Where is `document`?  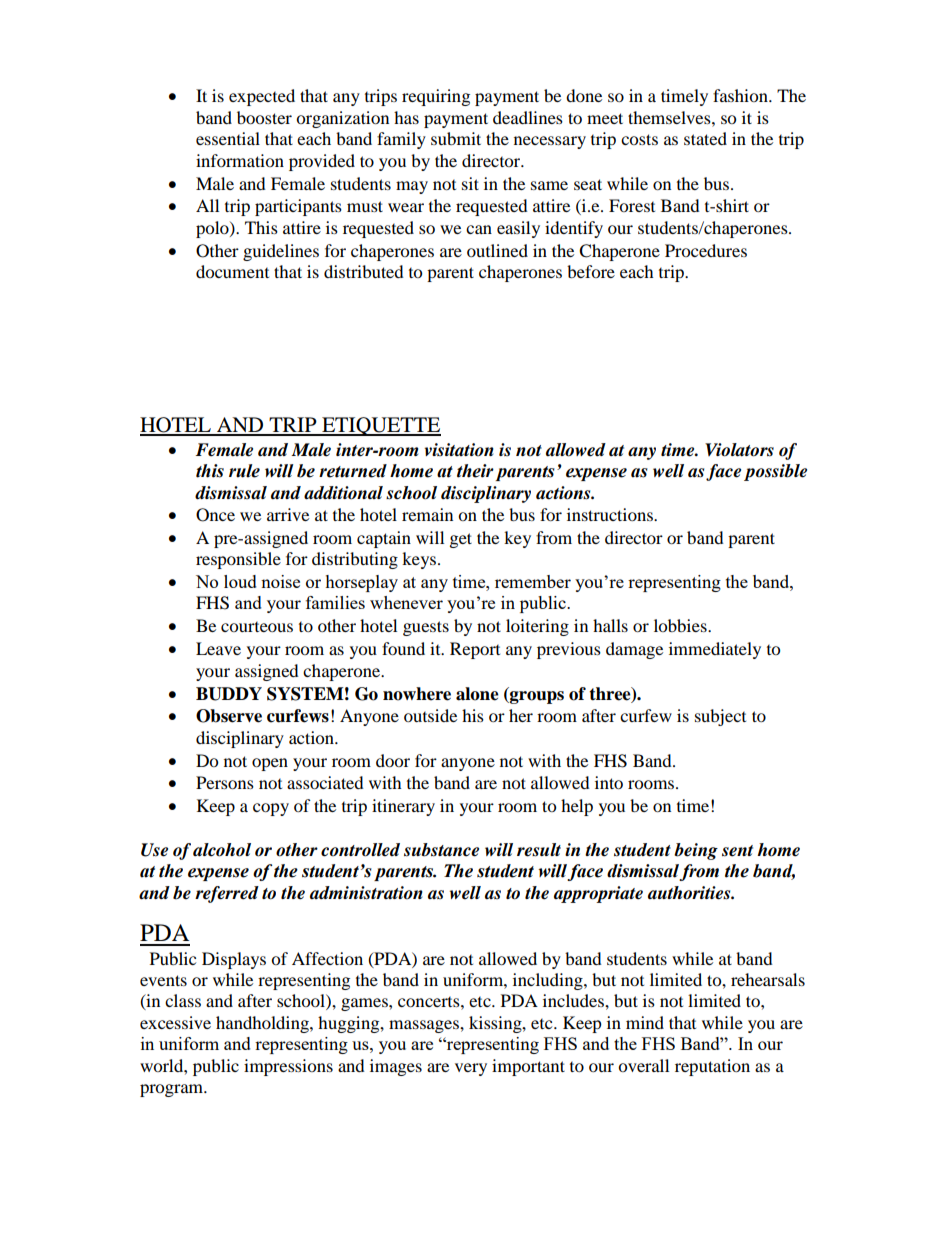 document is located at coordinates (232, 271).
